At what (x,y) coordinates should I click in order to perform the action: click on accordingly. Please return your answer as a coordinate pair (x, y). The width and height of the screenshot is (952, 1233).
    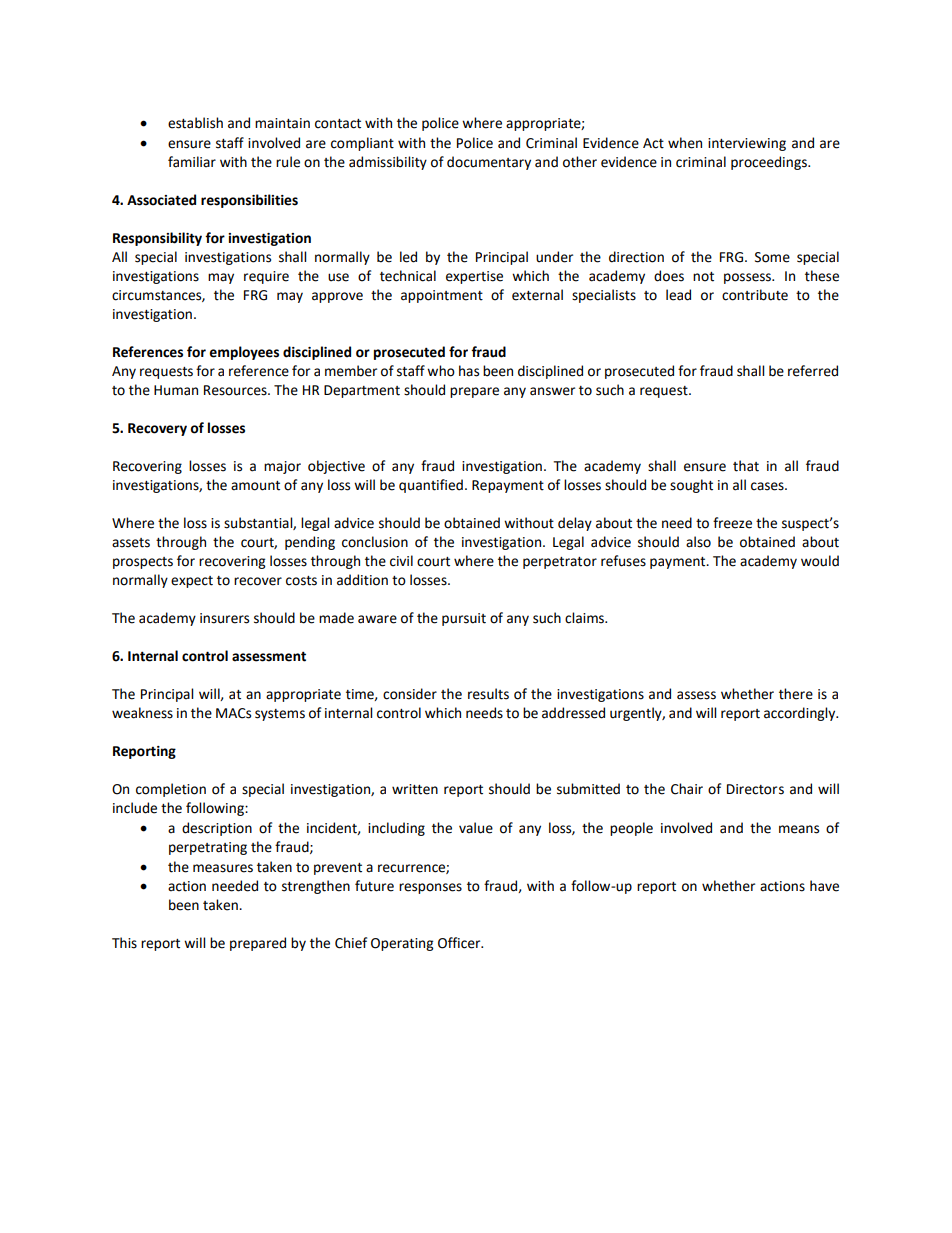
    Looking at the image, I should click on (801, 714).
